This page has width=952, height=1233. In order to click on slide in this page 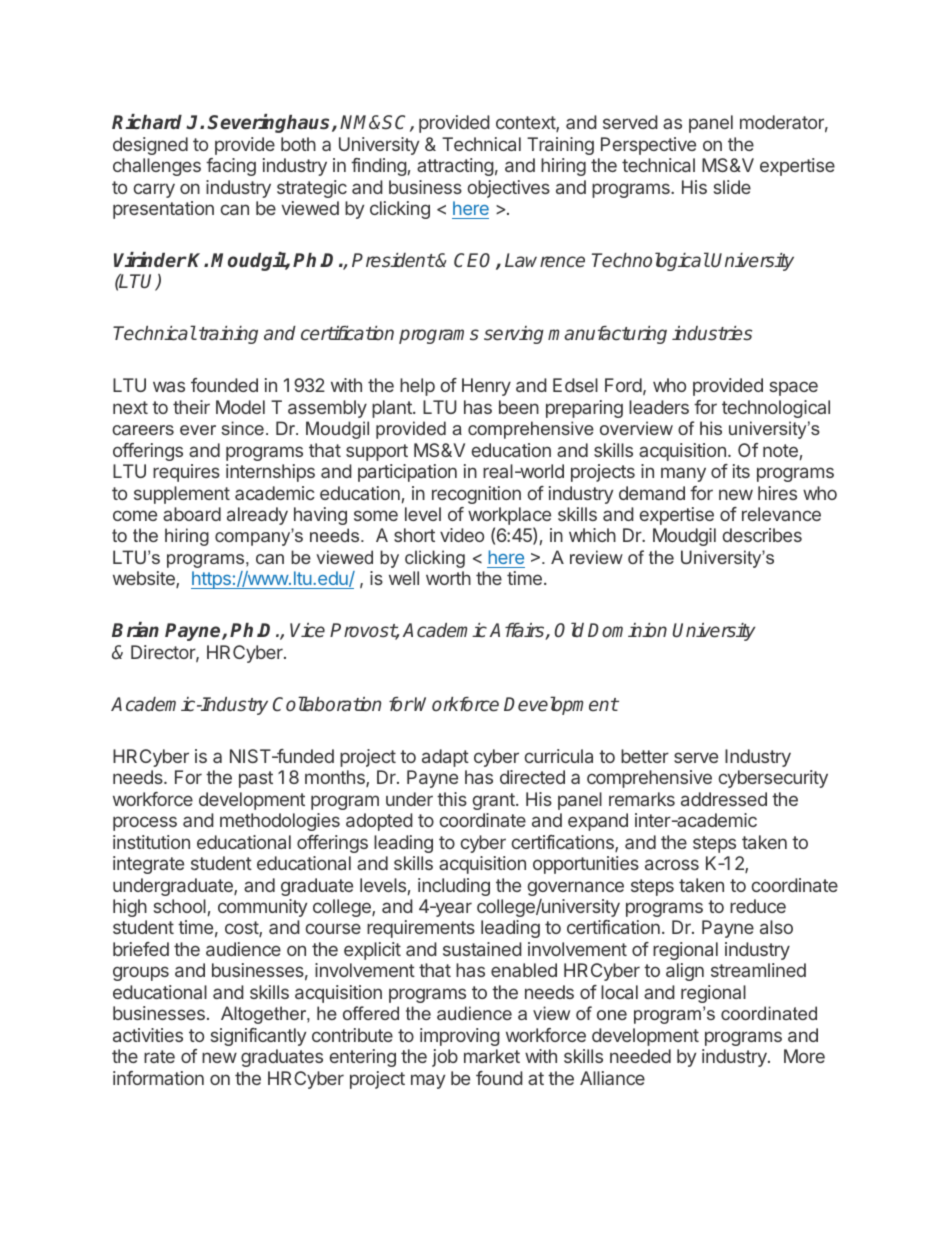, I will do `click(732, 187)`.
